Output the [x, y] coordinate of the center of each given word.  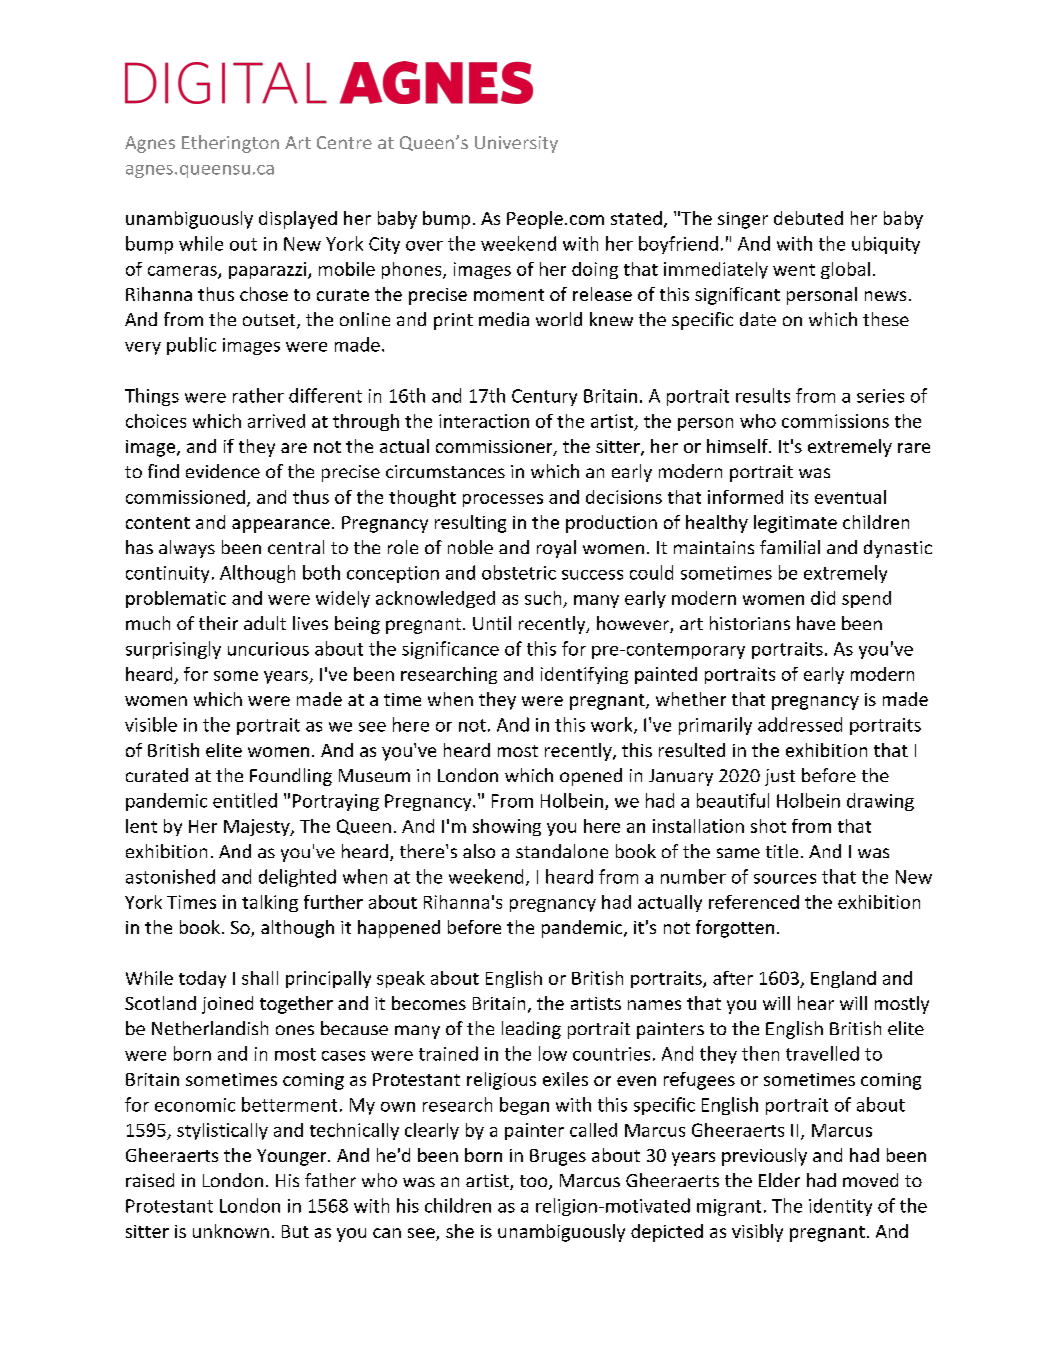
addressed [800, 724]
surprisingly [173, 650]
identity [840, 1207]
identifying [584, 675]
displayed [298, 220]
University [516, 144]
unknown [231, 1231]
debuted [808, 218]
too [535, 1182]
